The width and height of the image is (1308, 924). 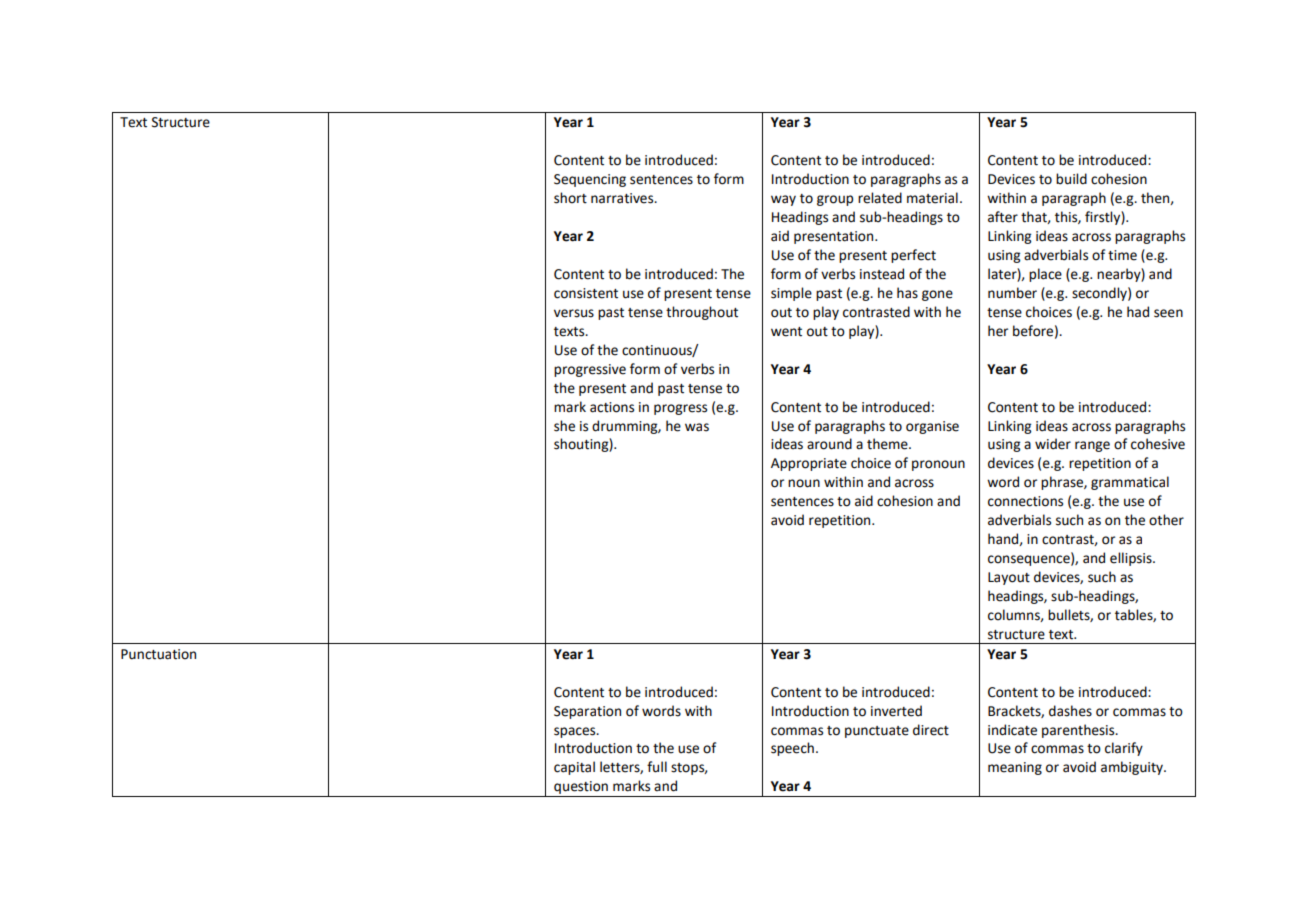 What do you see at coordinates (1071, 179) in the image?
I see `build` at bounding box center [1071, 179].
